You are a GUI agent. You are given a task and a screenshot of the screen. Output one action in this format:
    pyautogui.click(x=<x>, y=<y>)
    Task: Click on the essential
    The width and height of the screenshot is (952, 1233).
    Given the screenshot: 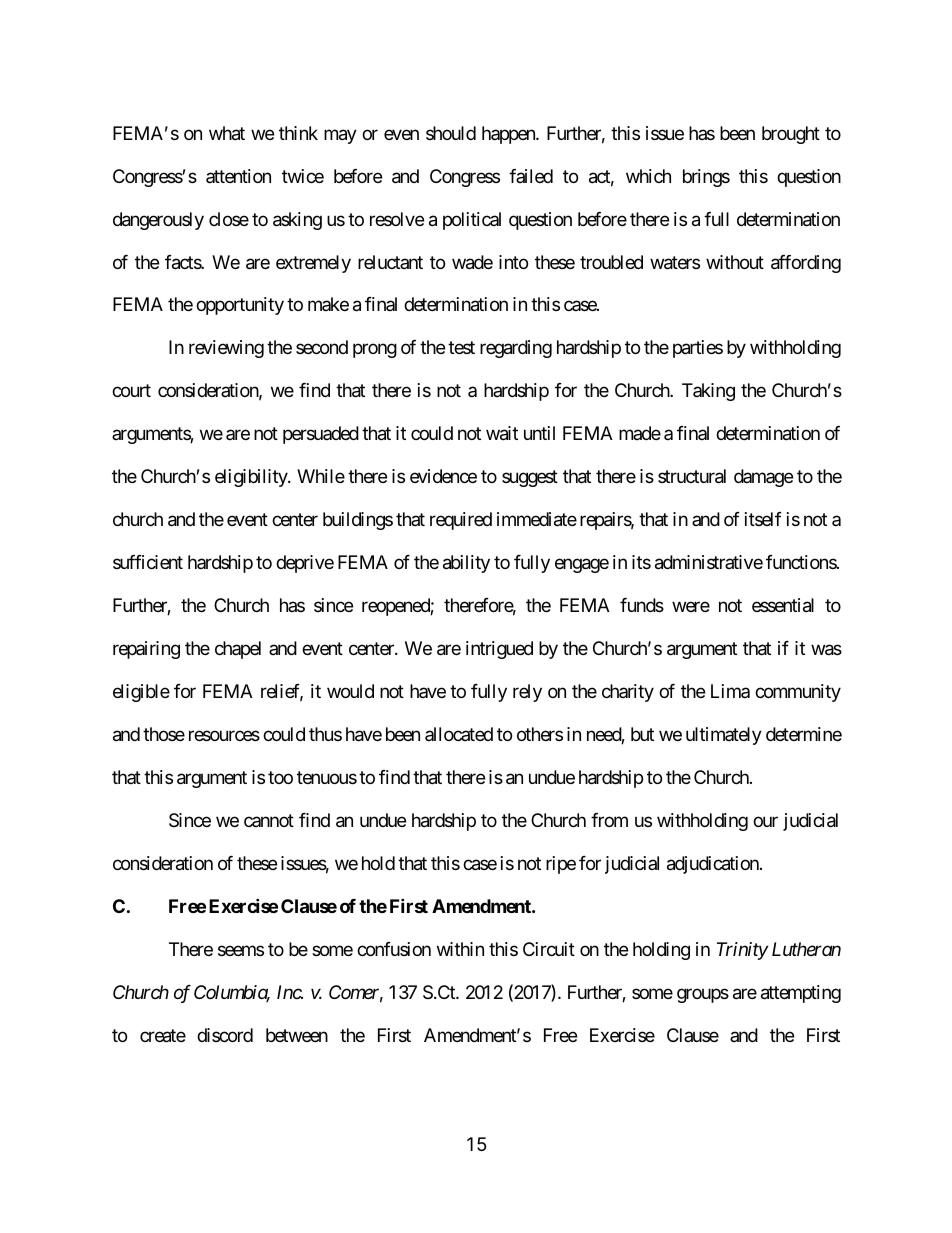 What is the action you would take?
    pyautogui.click(x=783, y=605)
